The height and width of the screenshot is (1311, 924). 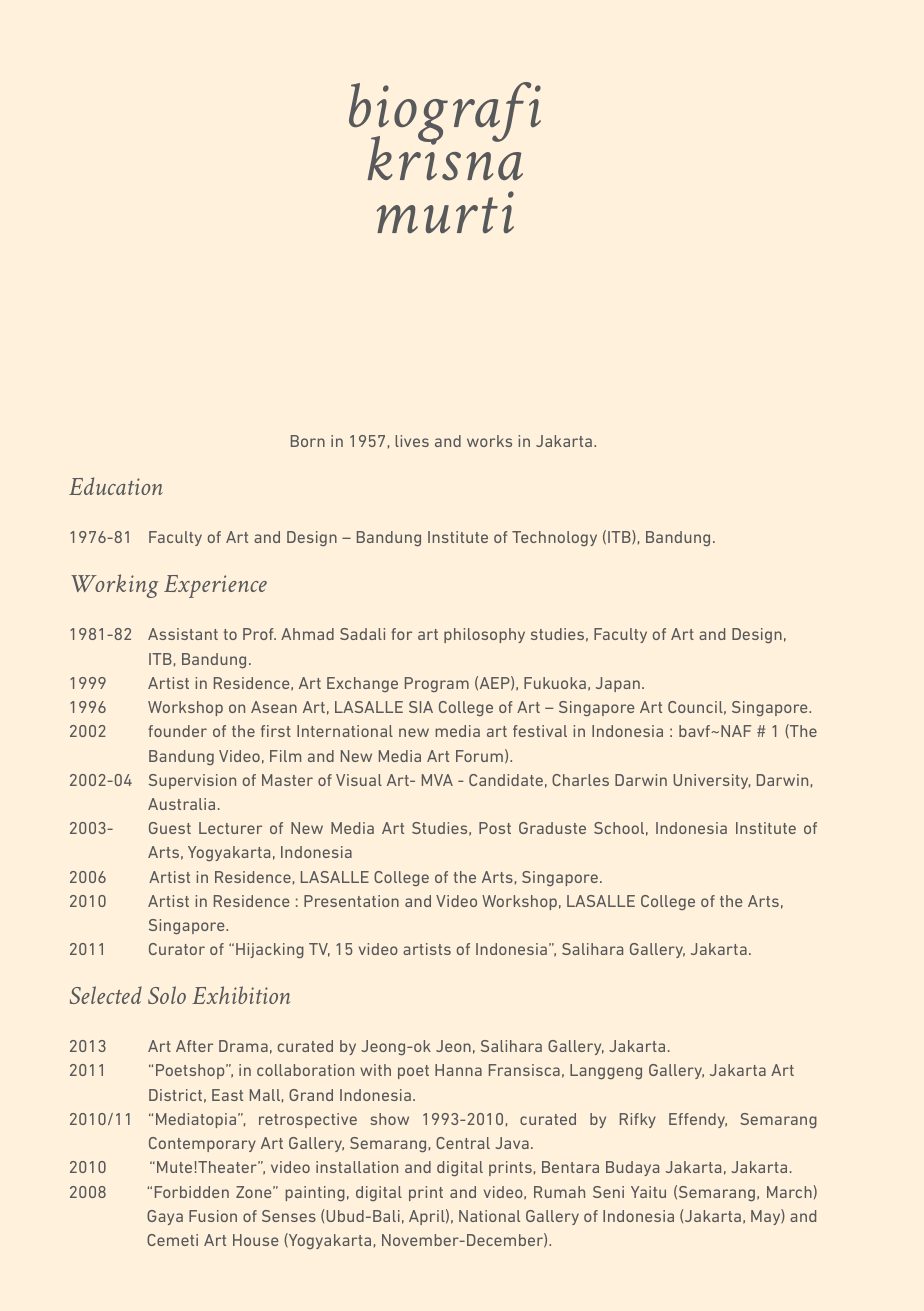 I want to click on Curator, so click(x=177, y=949).
